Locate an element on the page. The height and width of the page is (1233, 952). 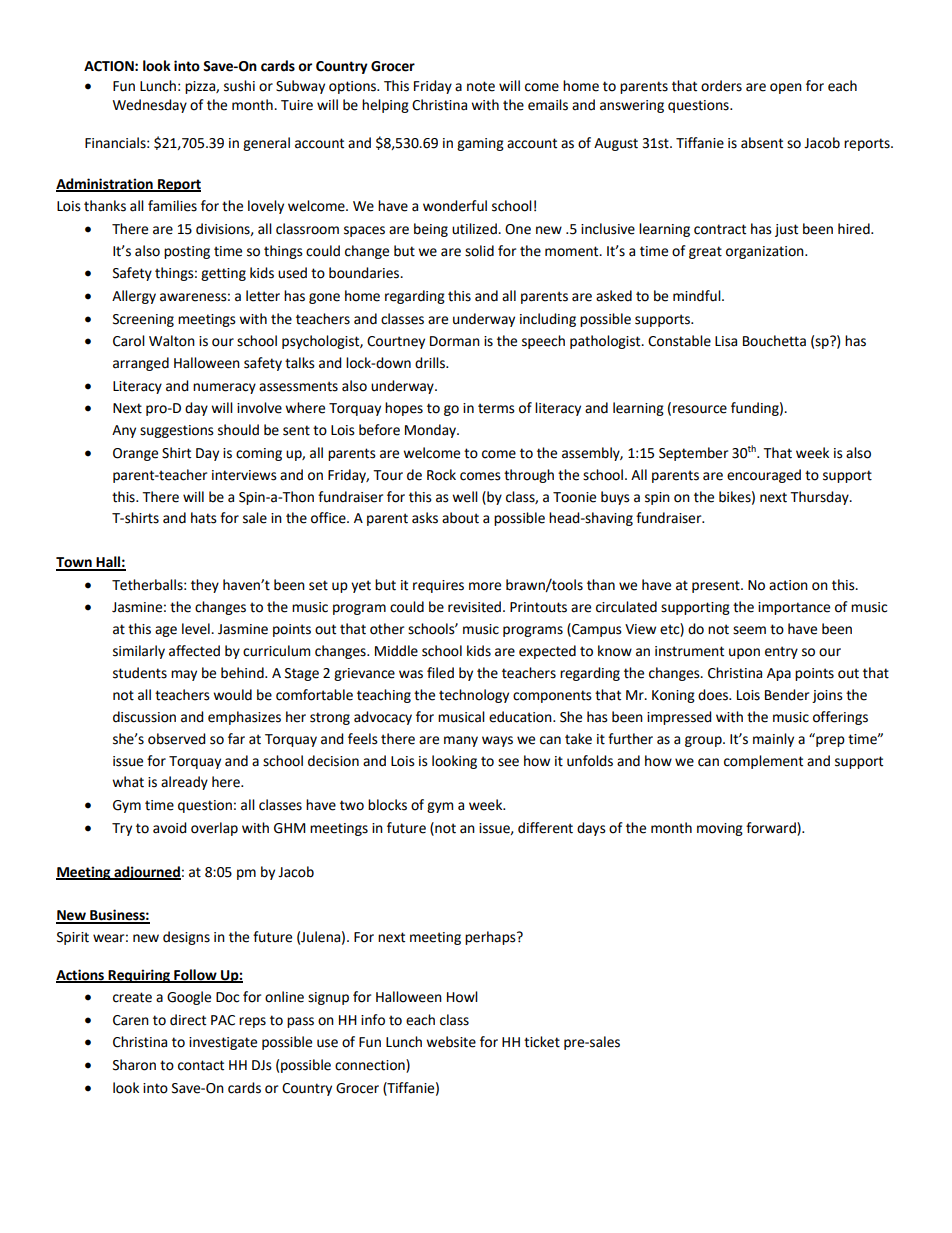
website is located at coordinates (451, 1042).
